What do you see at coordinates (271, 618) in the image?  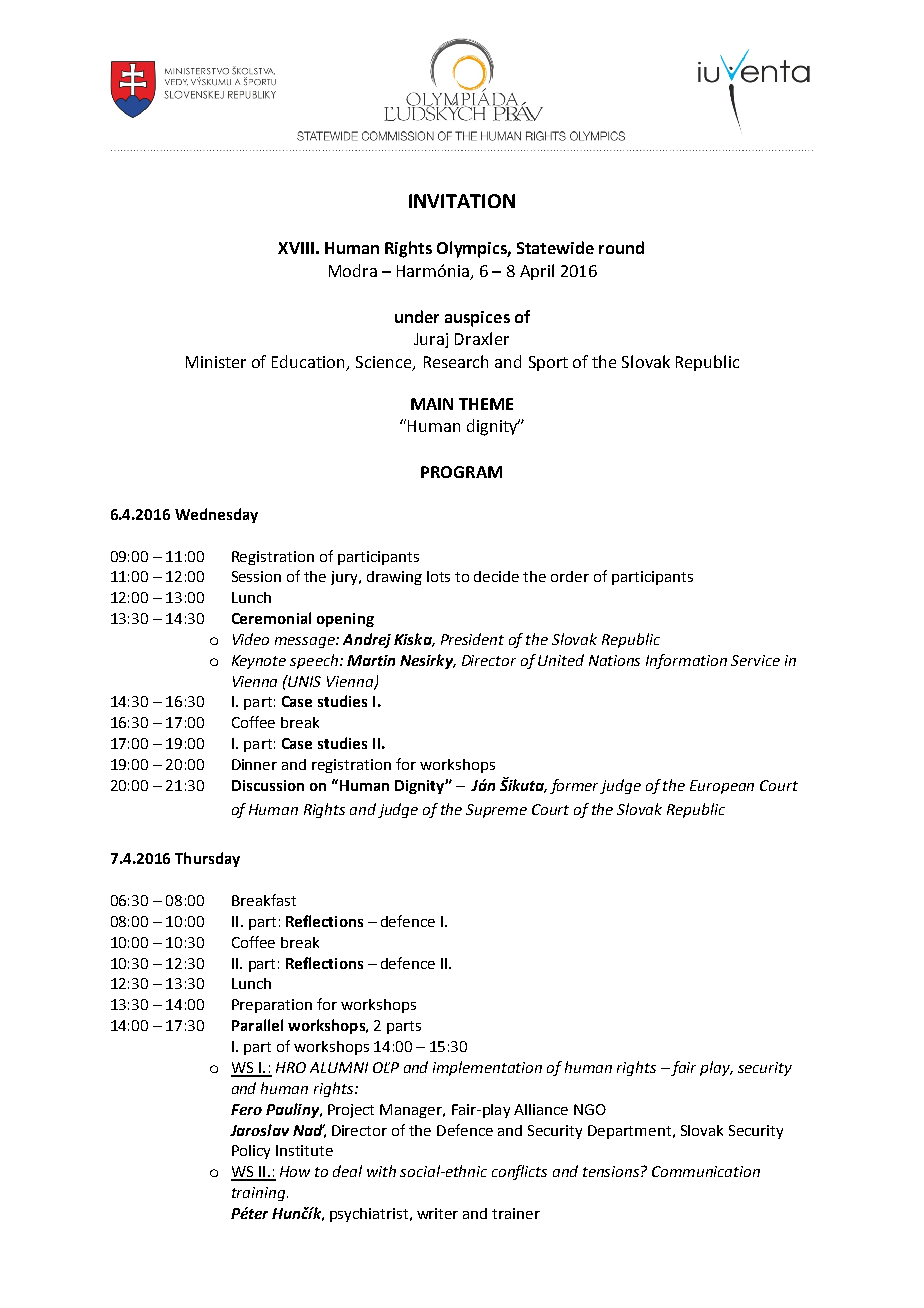 I see `Ceremonial` at bounding box center [271, 618].
